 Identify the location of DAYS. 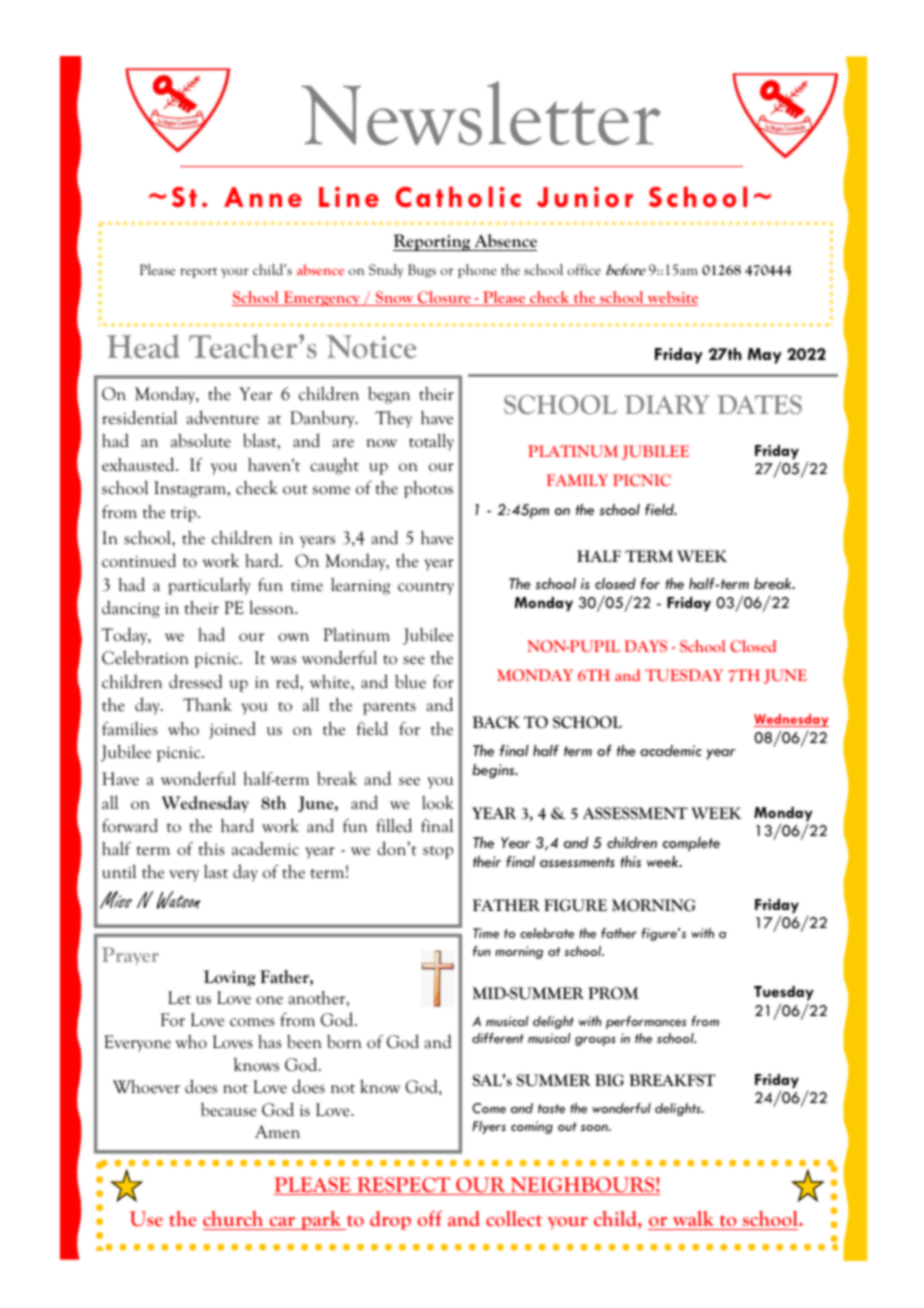
(645, 646).
